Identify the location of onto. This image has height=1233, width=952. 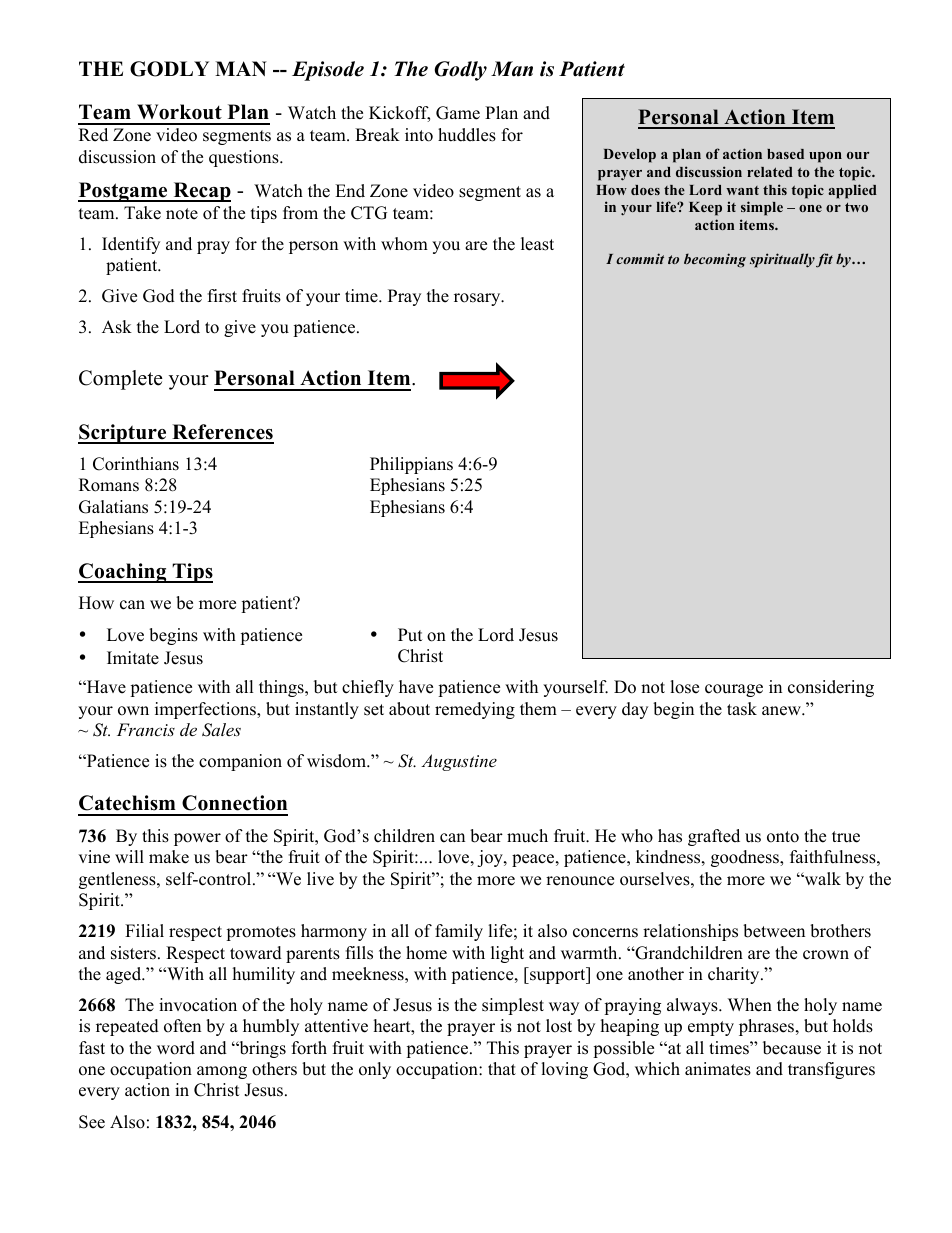
(783, 837).
